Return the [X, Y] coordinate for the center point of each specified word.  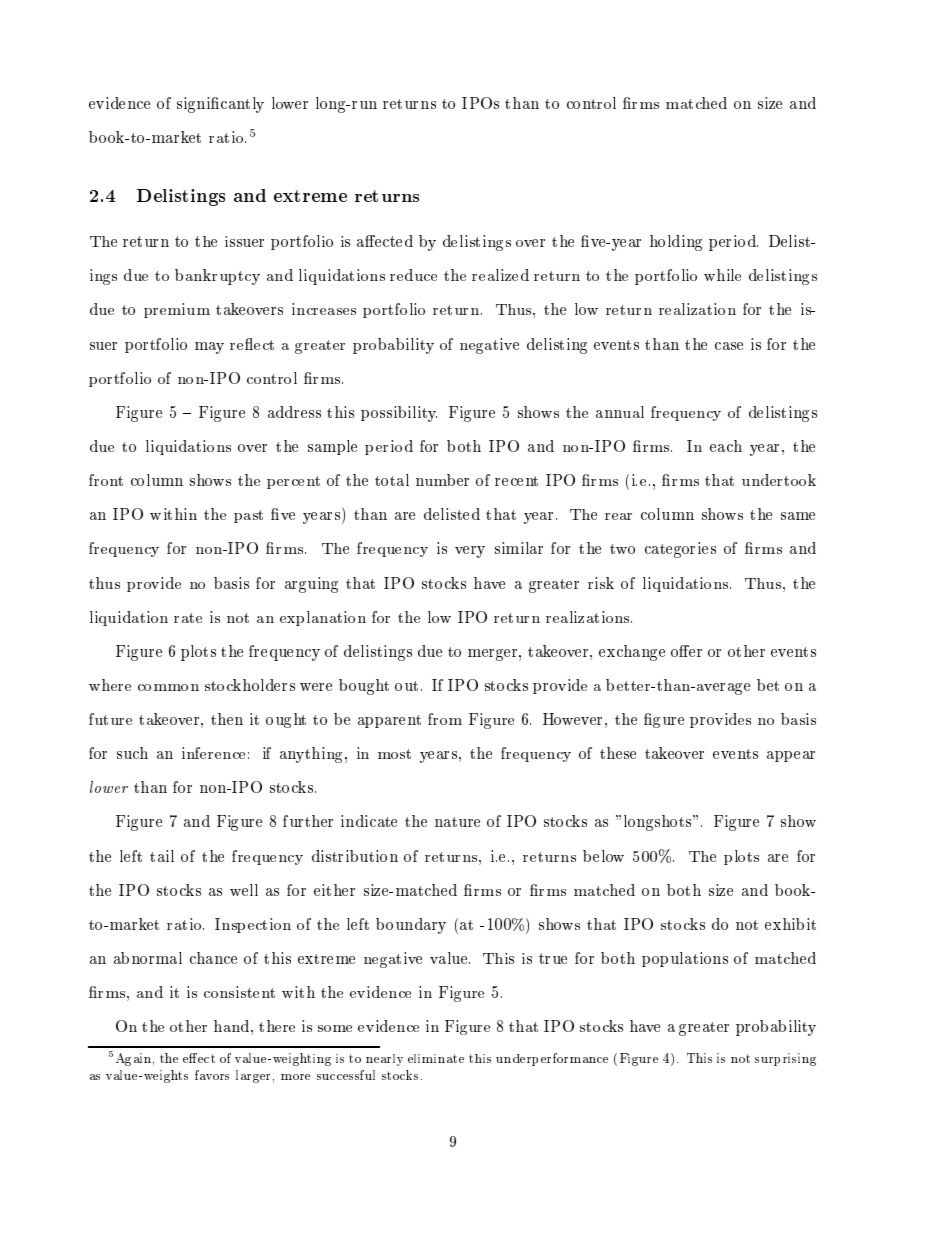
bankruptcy [217, 277]
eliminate [436, 1058]
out [406, 686]
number [442, 480]
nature [457, 822]
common [168, 687]
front [106, 480]
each [726, 446]
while [722, 275]
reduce [413, 275]
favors [212, 1075]
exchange [632, 653]
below [603, 856]
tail [162, 856]
